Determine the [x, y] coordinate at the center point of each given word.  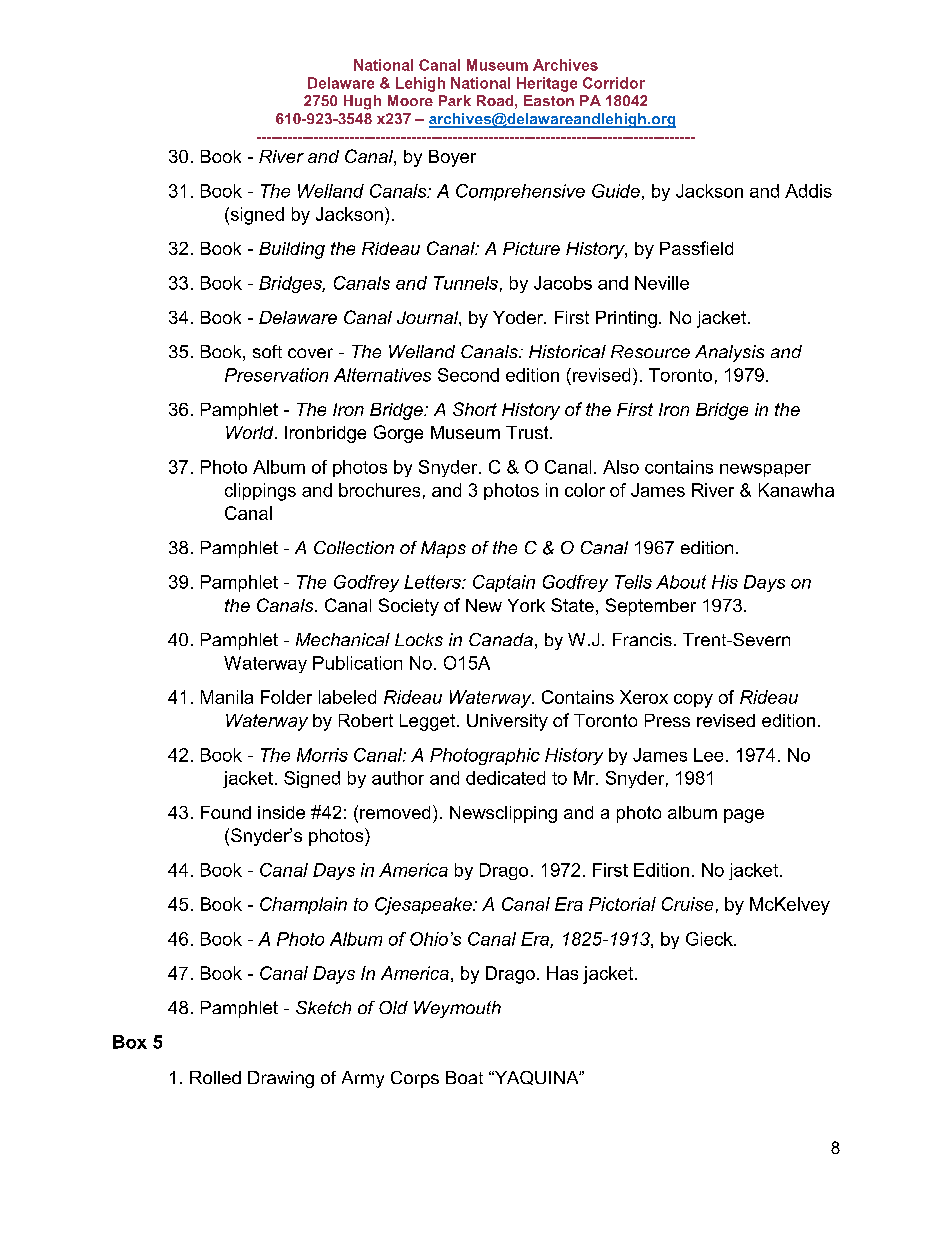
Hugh [362, 102]
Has [562, 973]
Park [455, 100]
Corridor [614, 83]
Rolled [215, 1077]
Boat [464, 1077]
